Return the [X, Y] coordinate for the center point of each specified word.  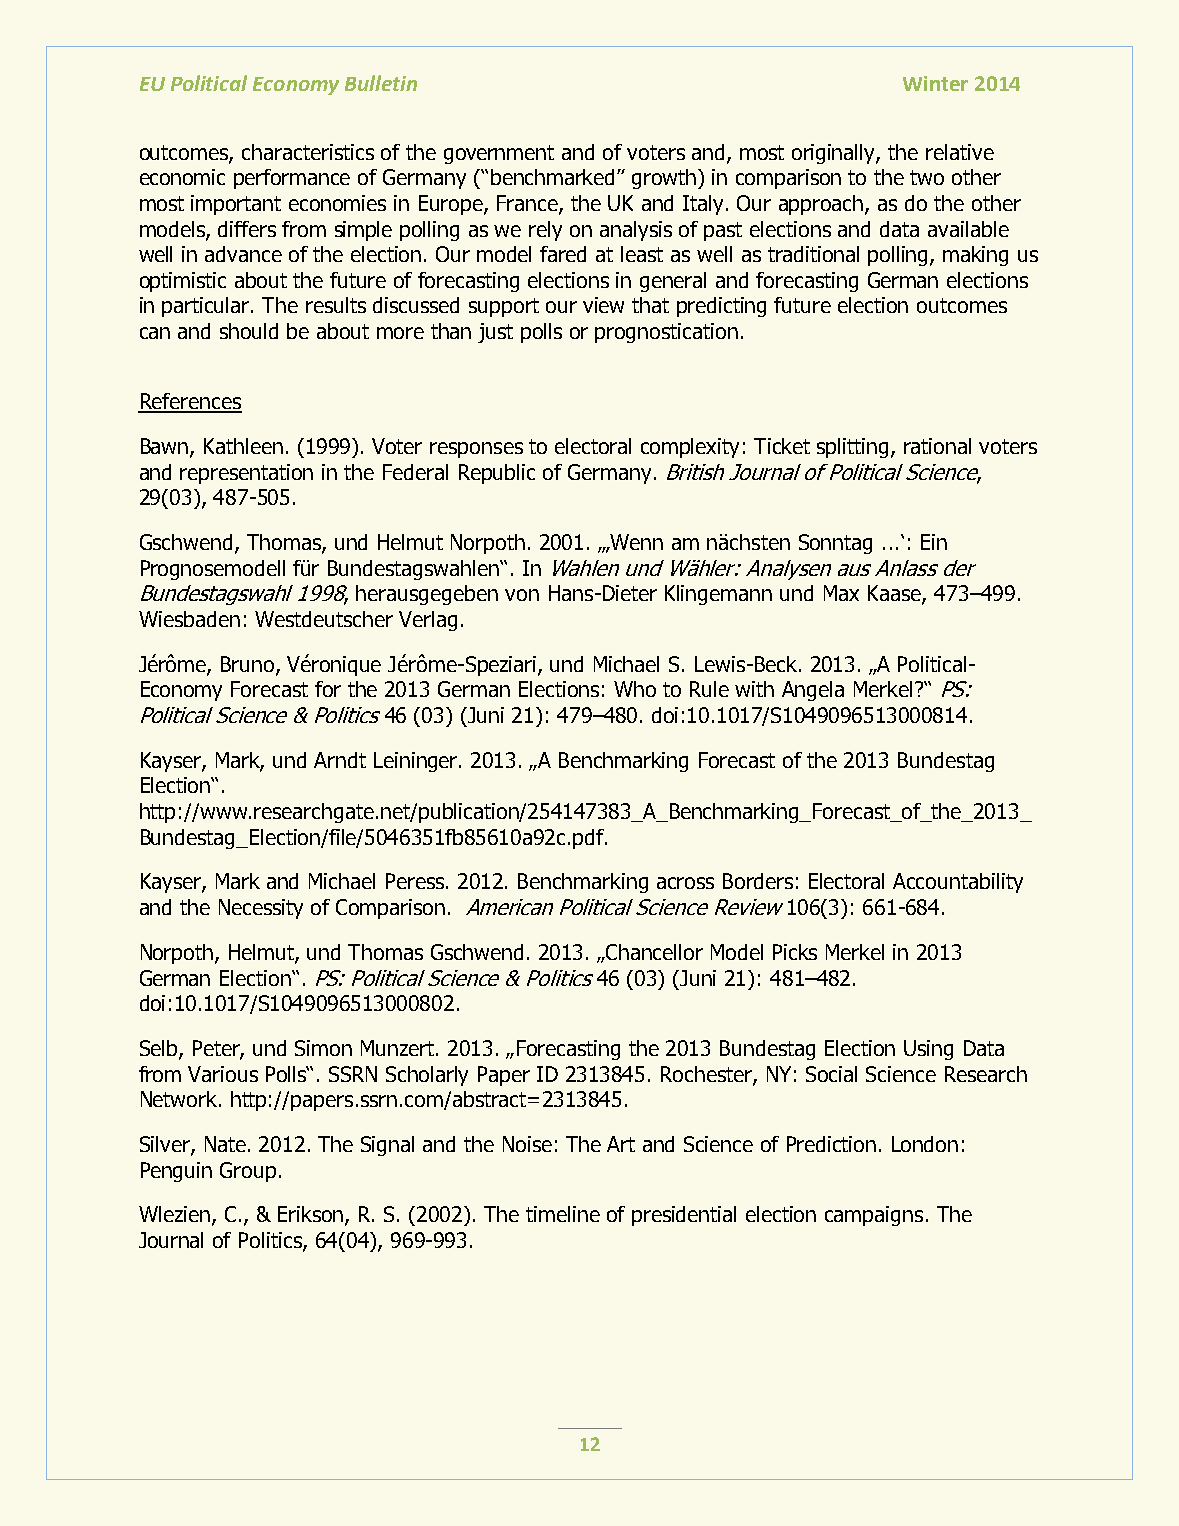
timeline [563, 1214]
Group [248, 1172]
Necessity [261, 909]
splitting [854, 448]
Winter [935, 83]
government [499, 154]
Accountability [958, 883]
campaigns [874, 1216]
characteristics [308, 152]
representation [246, 474]
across [685, 883]
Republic [497, 474]
